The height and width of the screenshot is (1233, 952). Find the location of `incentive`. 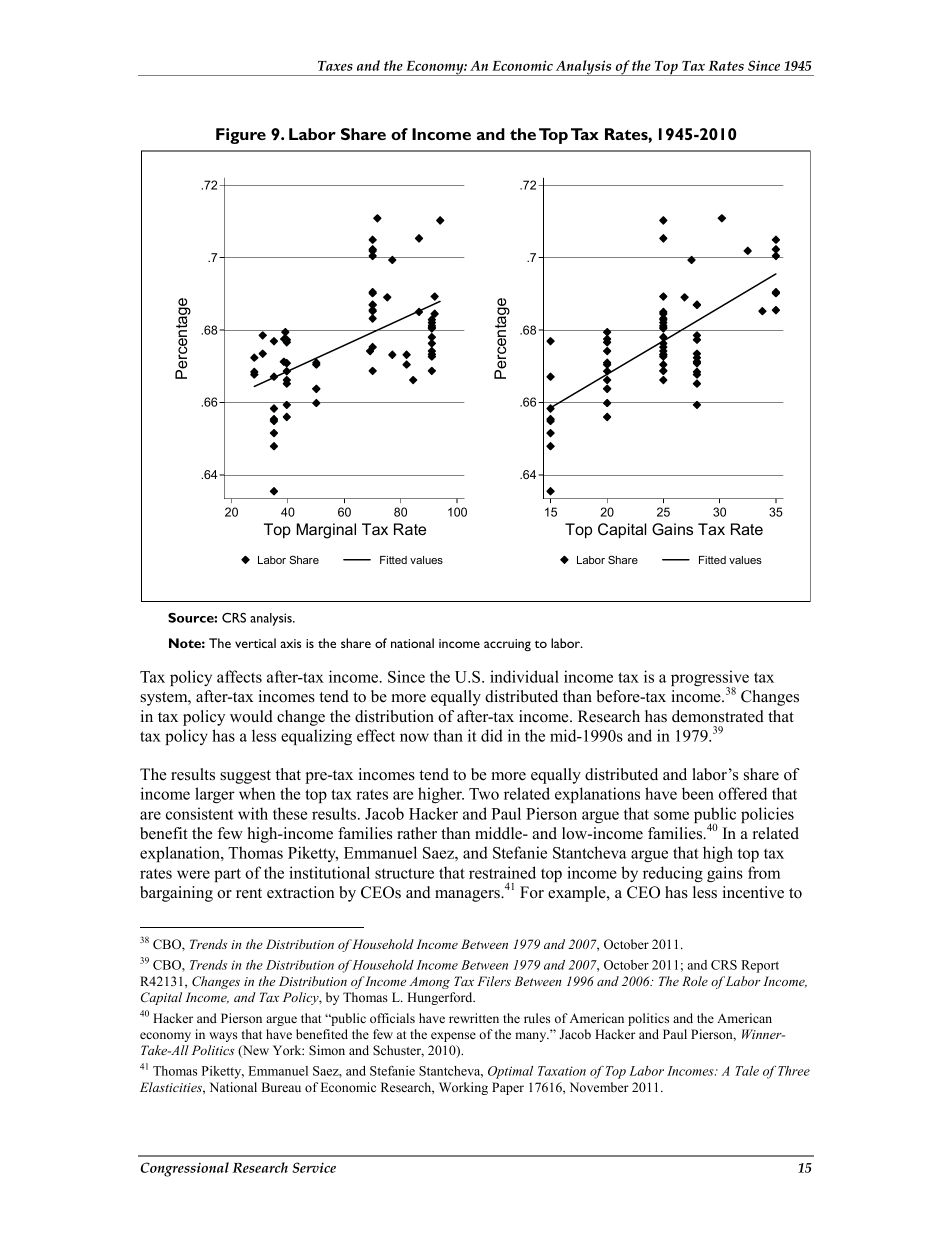

incentive is located at coordinates (753, 892).
